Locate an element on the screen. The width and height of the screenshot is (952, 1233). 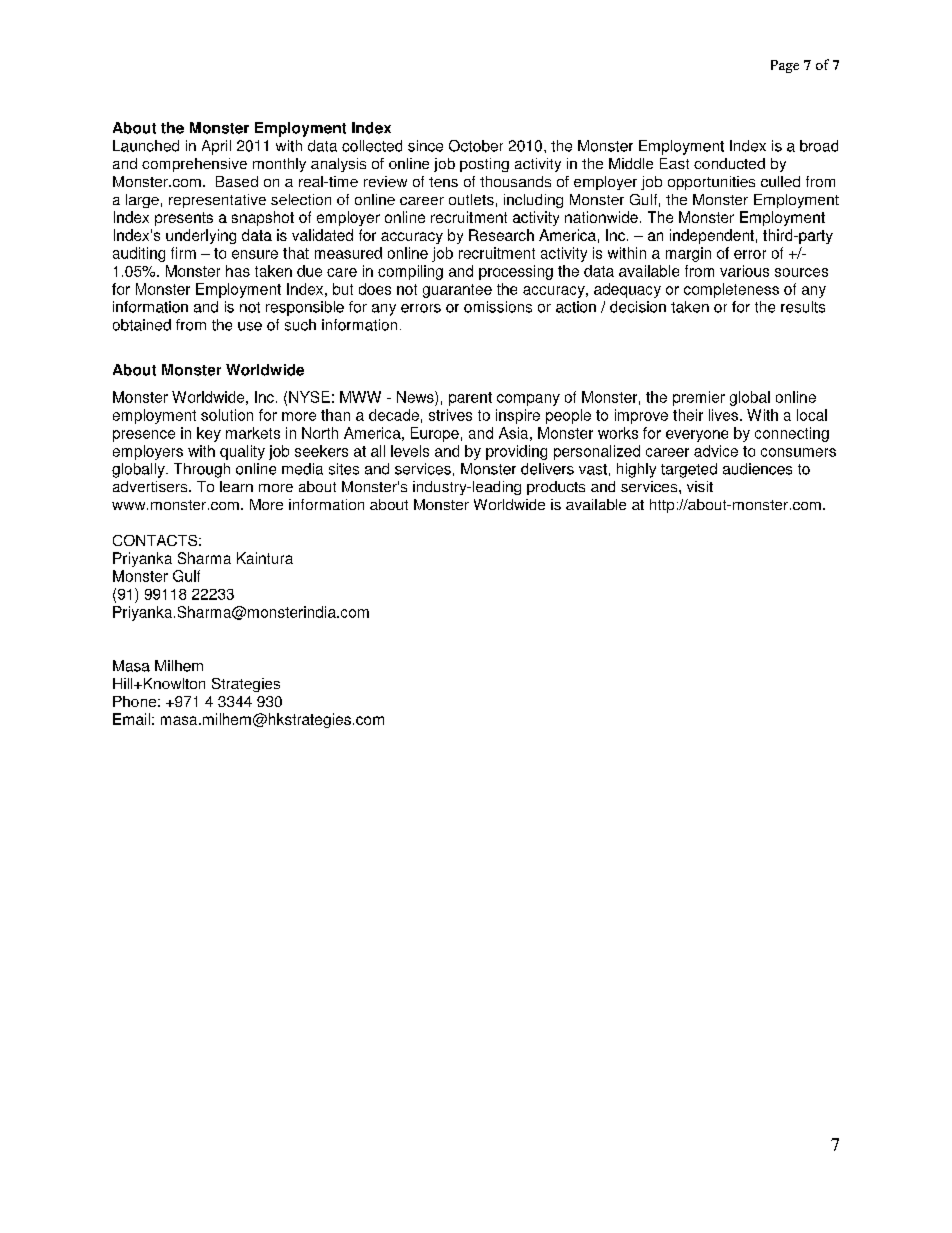
guarantee is located at coordinates (457, 291).
